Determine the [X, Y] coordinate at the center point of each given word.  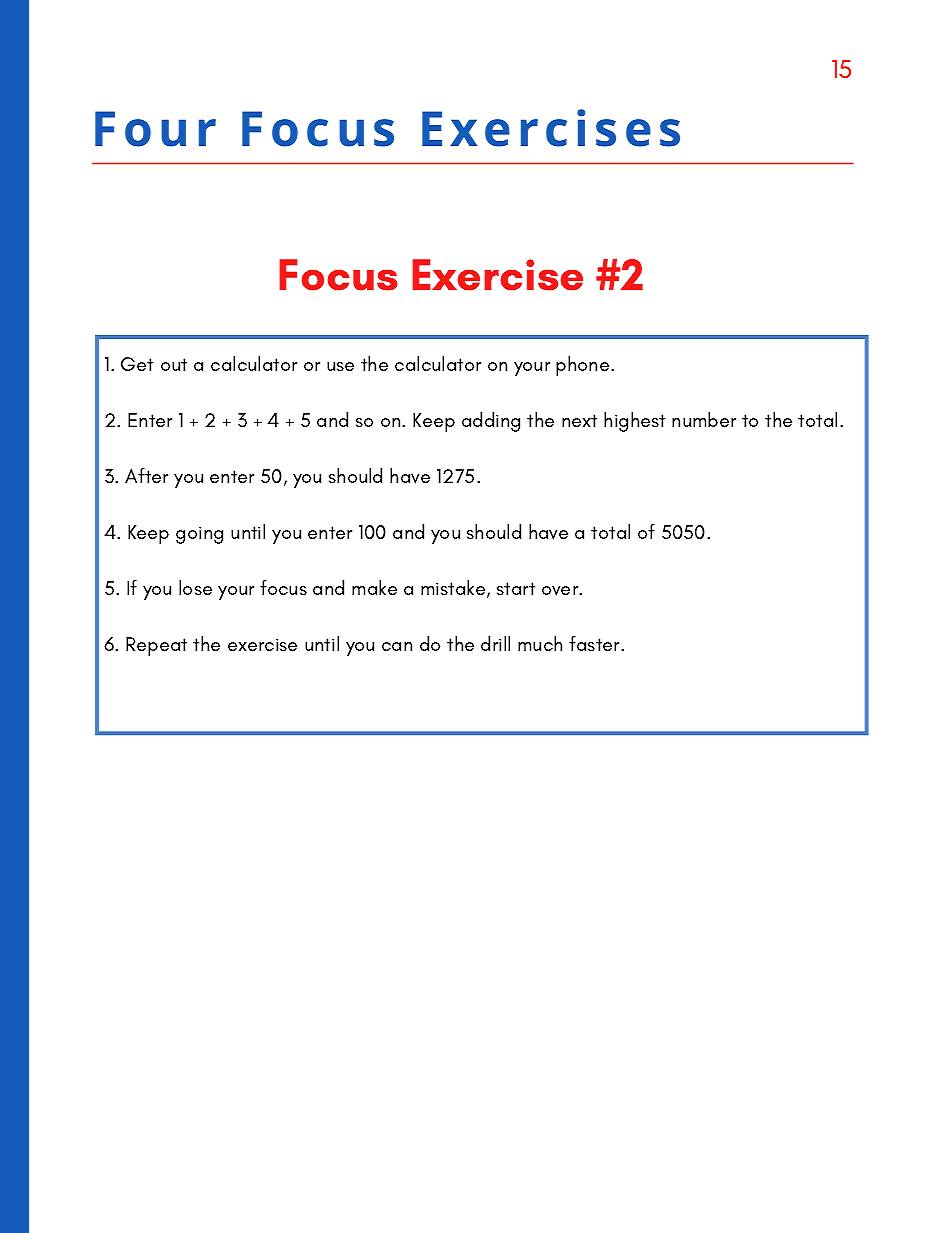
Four [155, 129]
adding [491, 422]
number [704, 419]
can [397, 646]
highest [634, 422]
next [579, 420]
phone [584, 366]
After [146, 475]
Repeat [156, 646]
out [174, 364]
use [340, 366]
